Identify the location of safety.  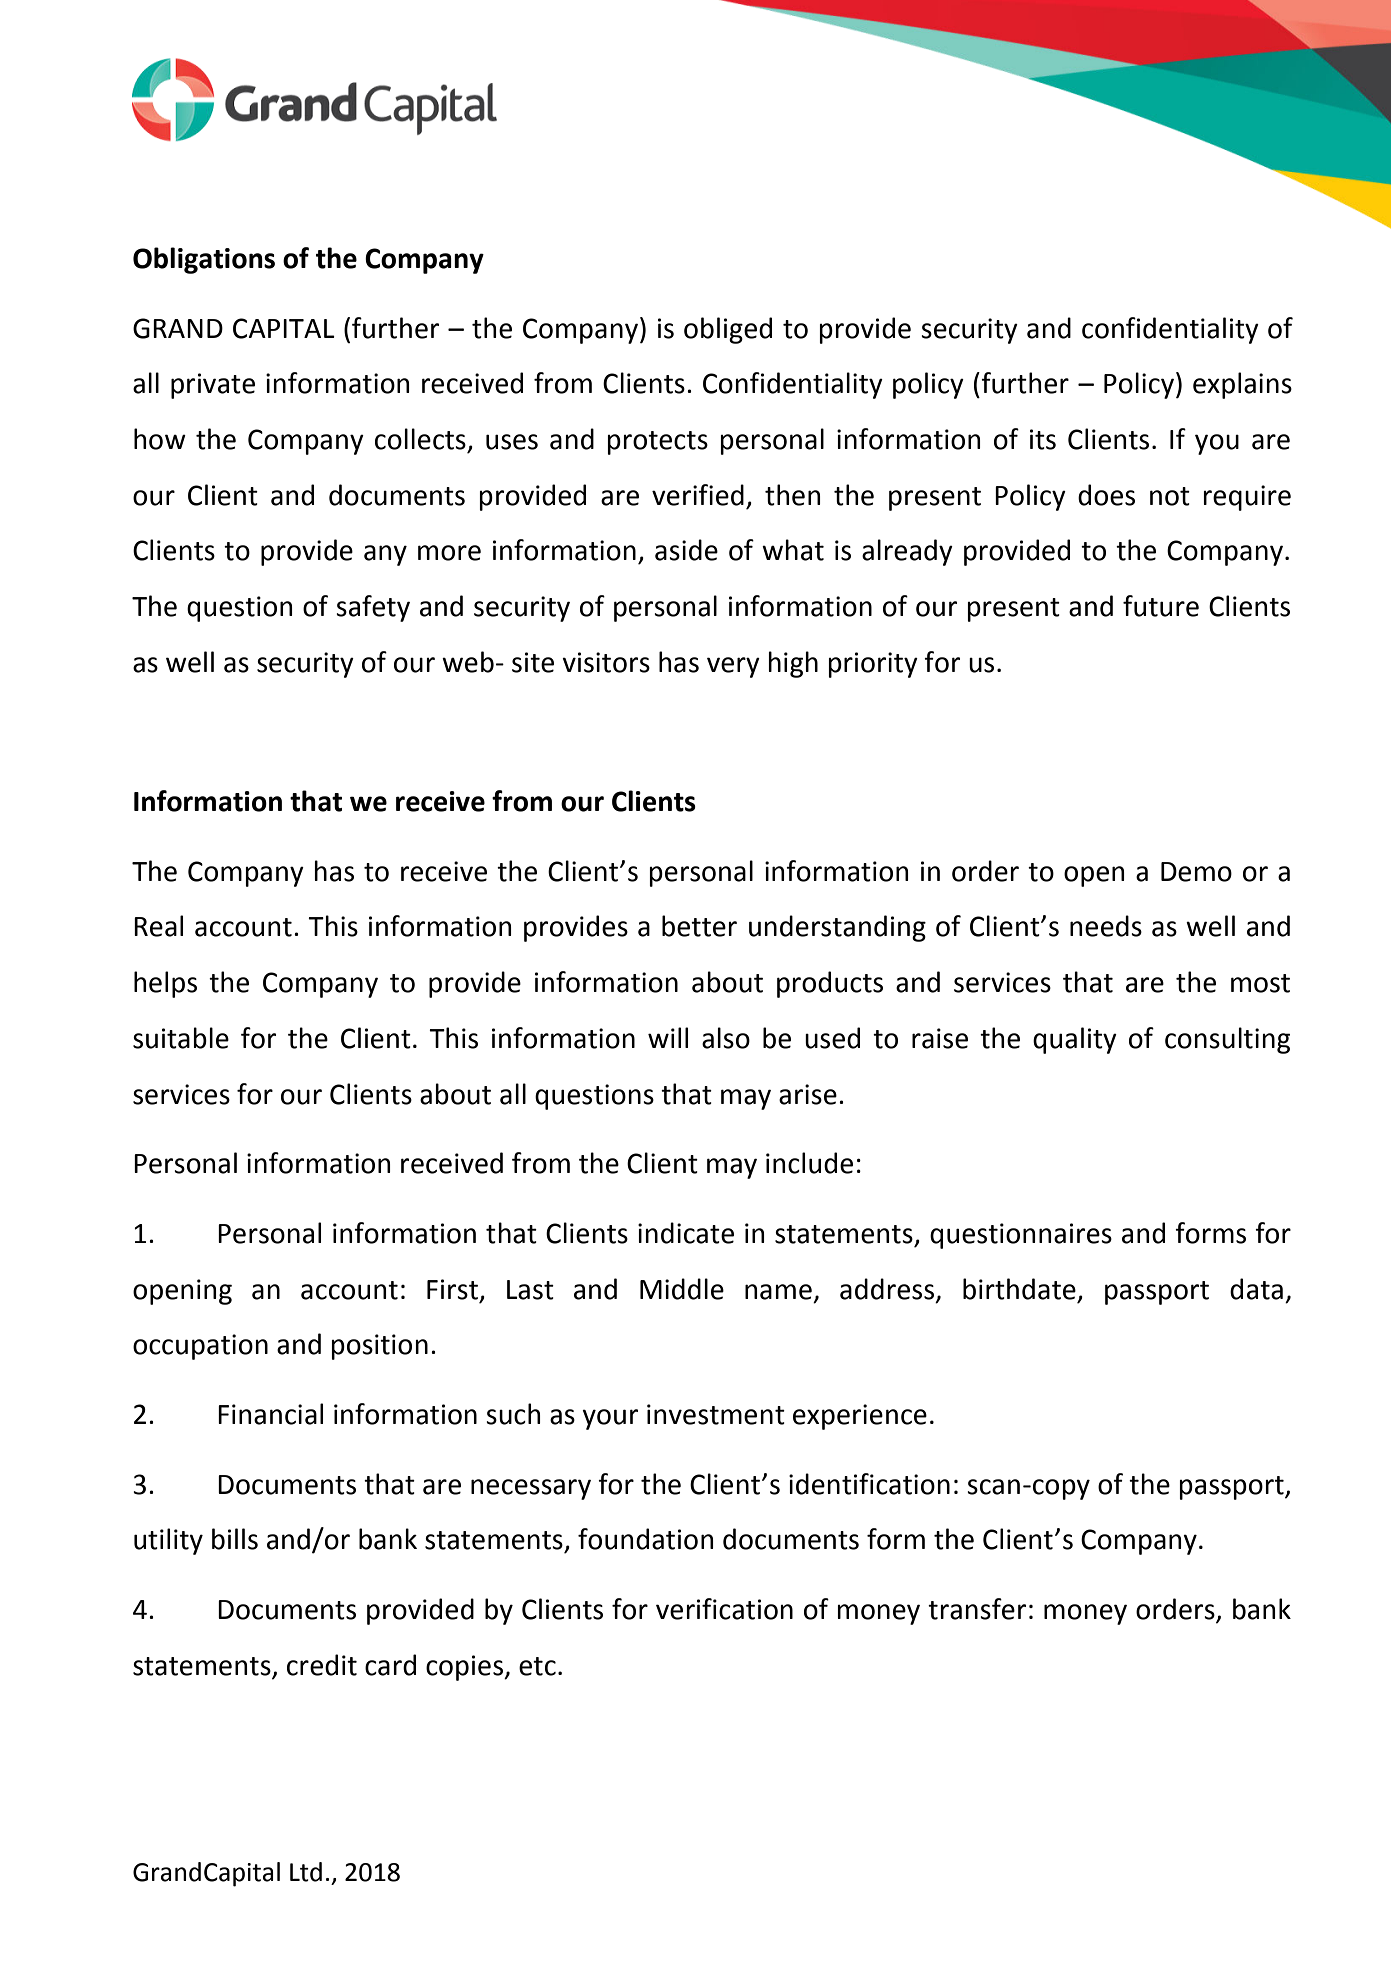
(373, 608).
